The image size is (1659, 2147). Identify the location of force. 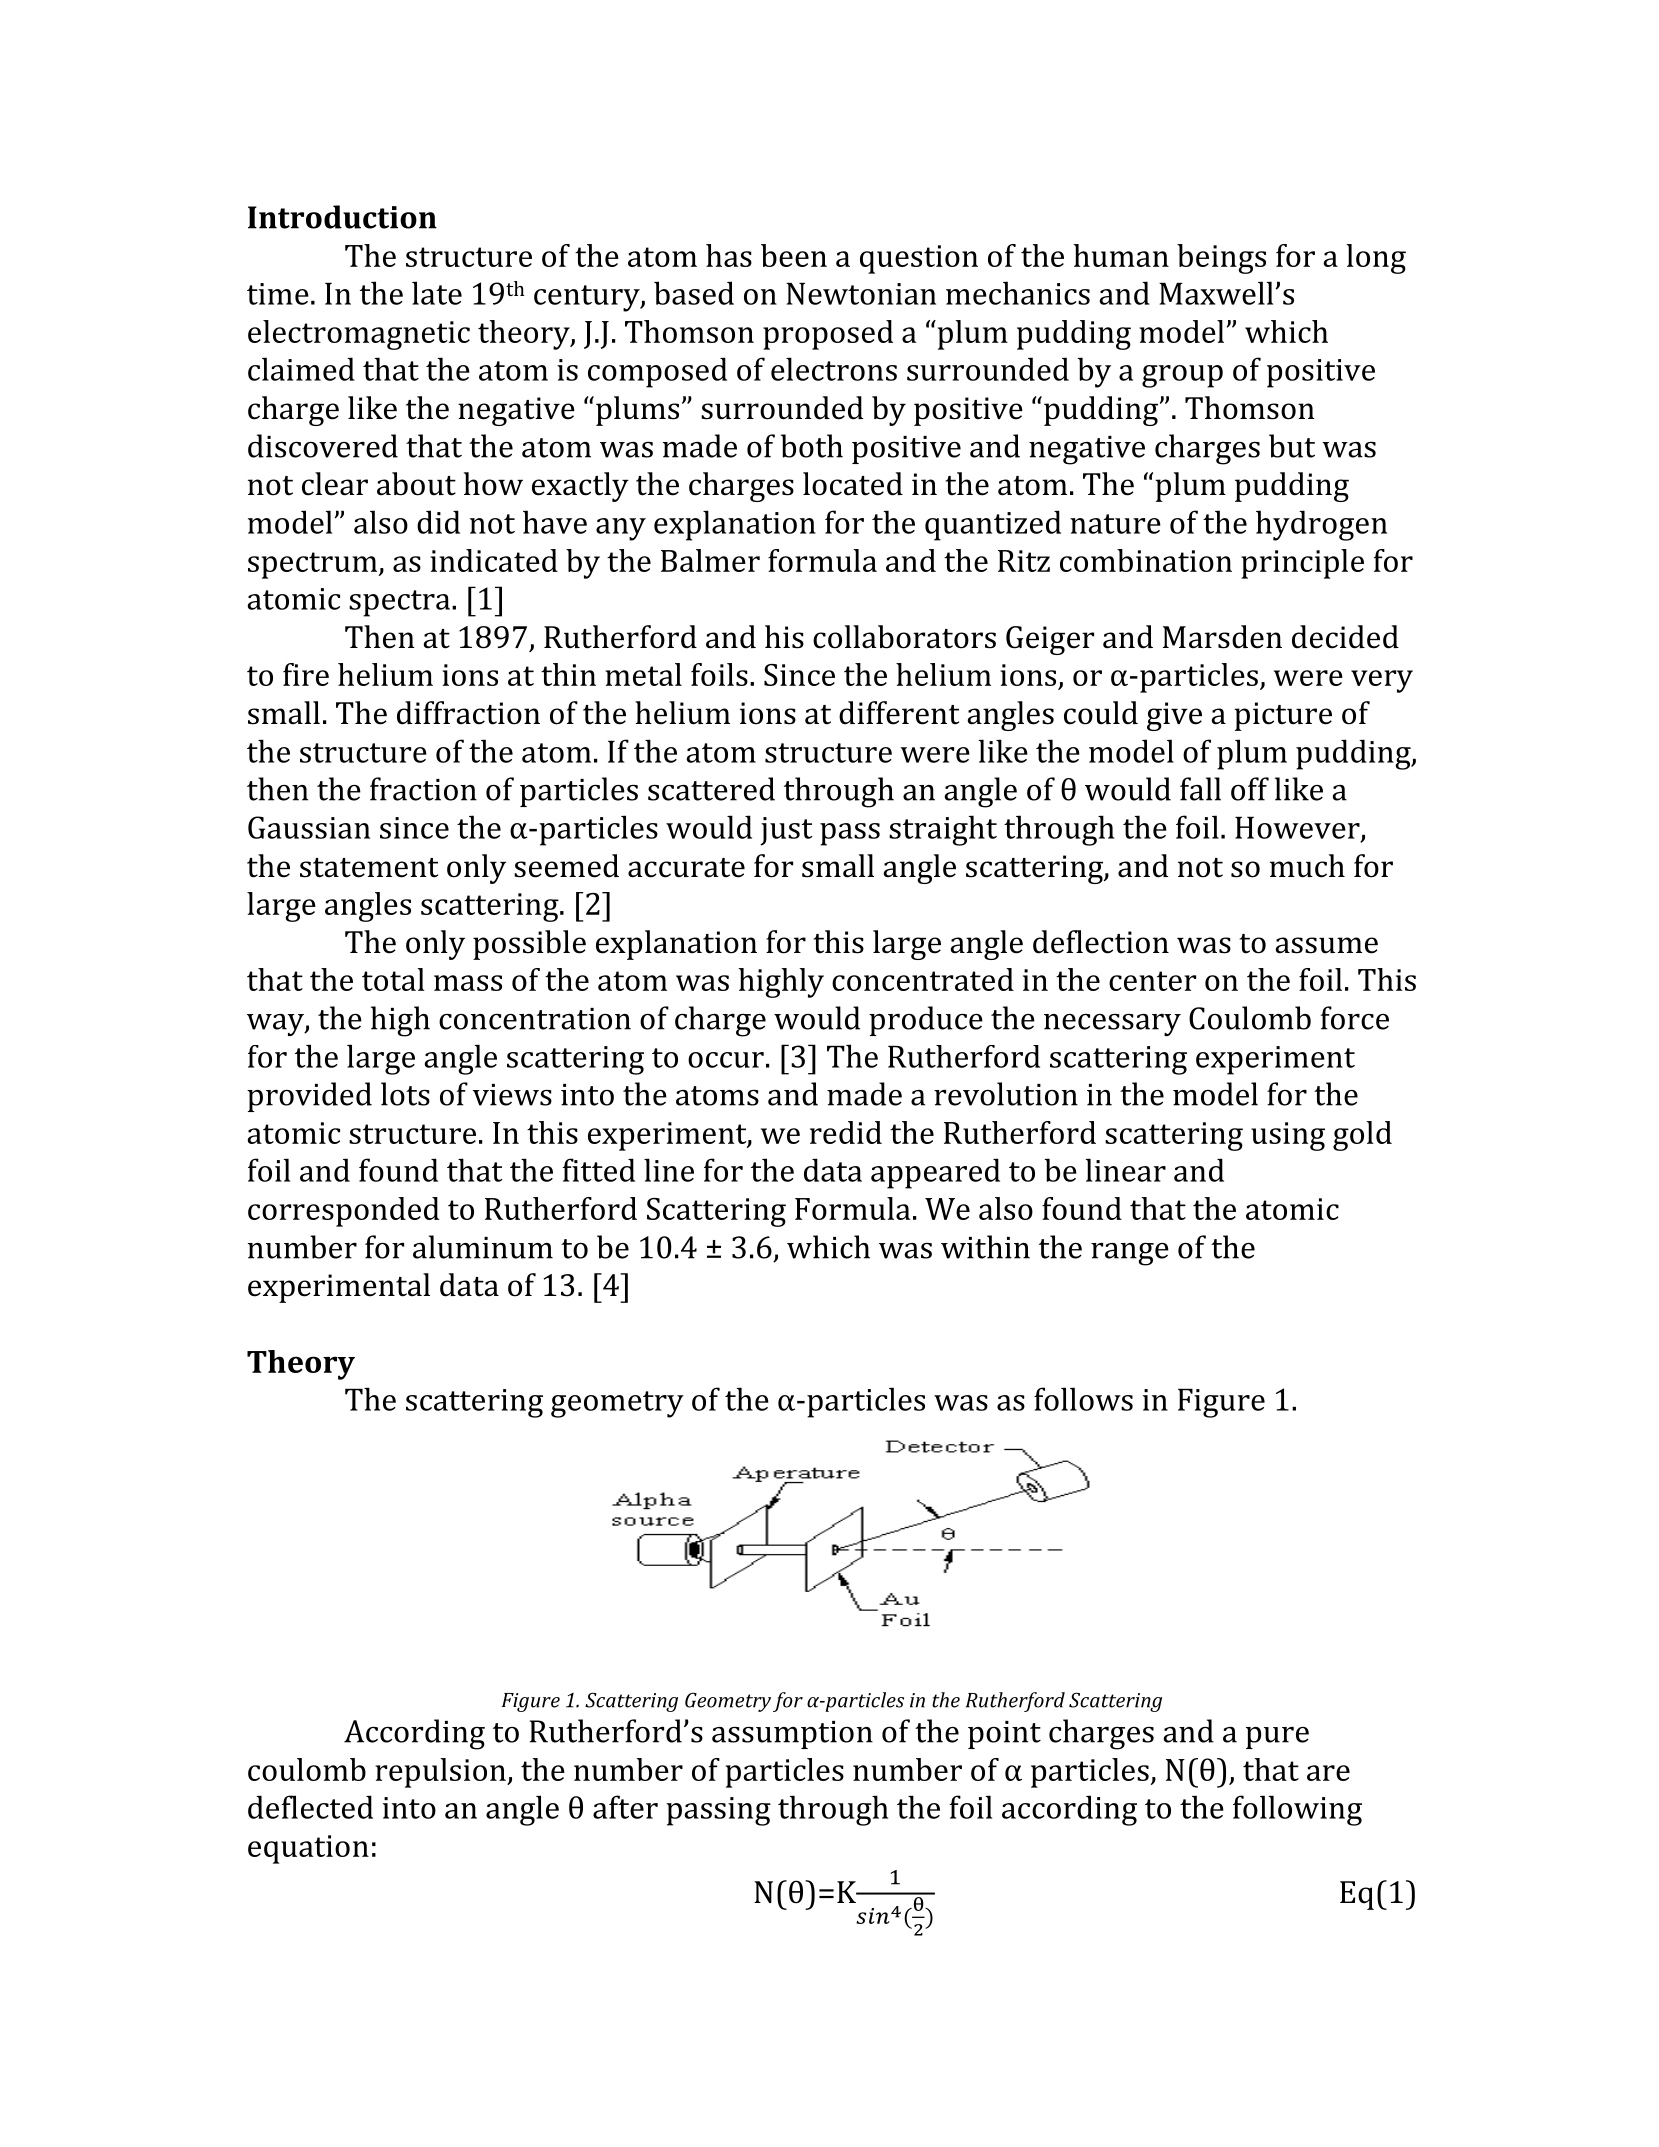
(1355, 1018).
